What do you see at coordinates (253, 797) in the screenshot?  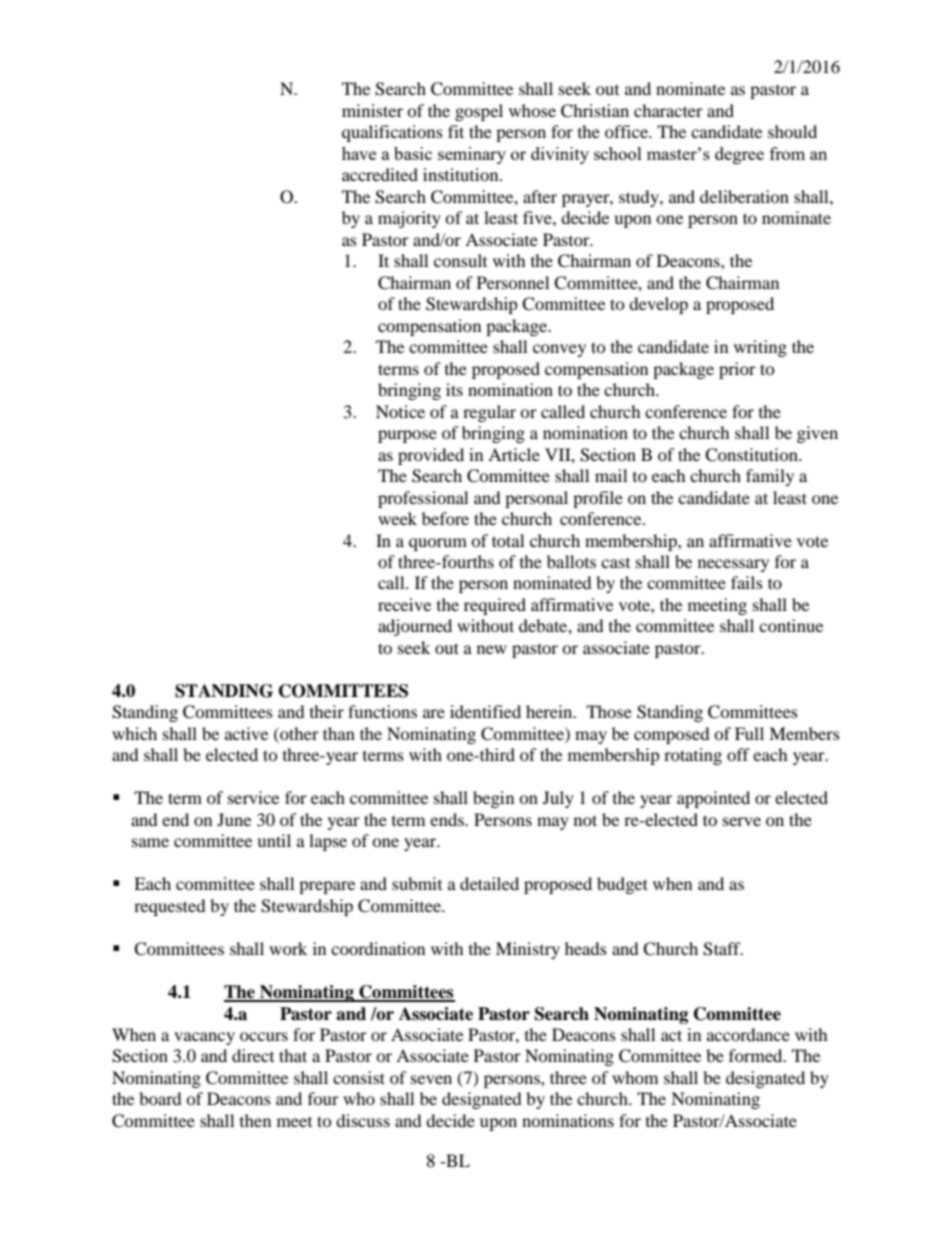 I see `service` at bounding box center [253, 797].
